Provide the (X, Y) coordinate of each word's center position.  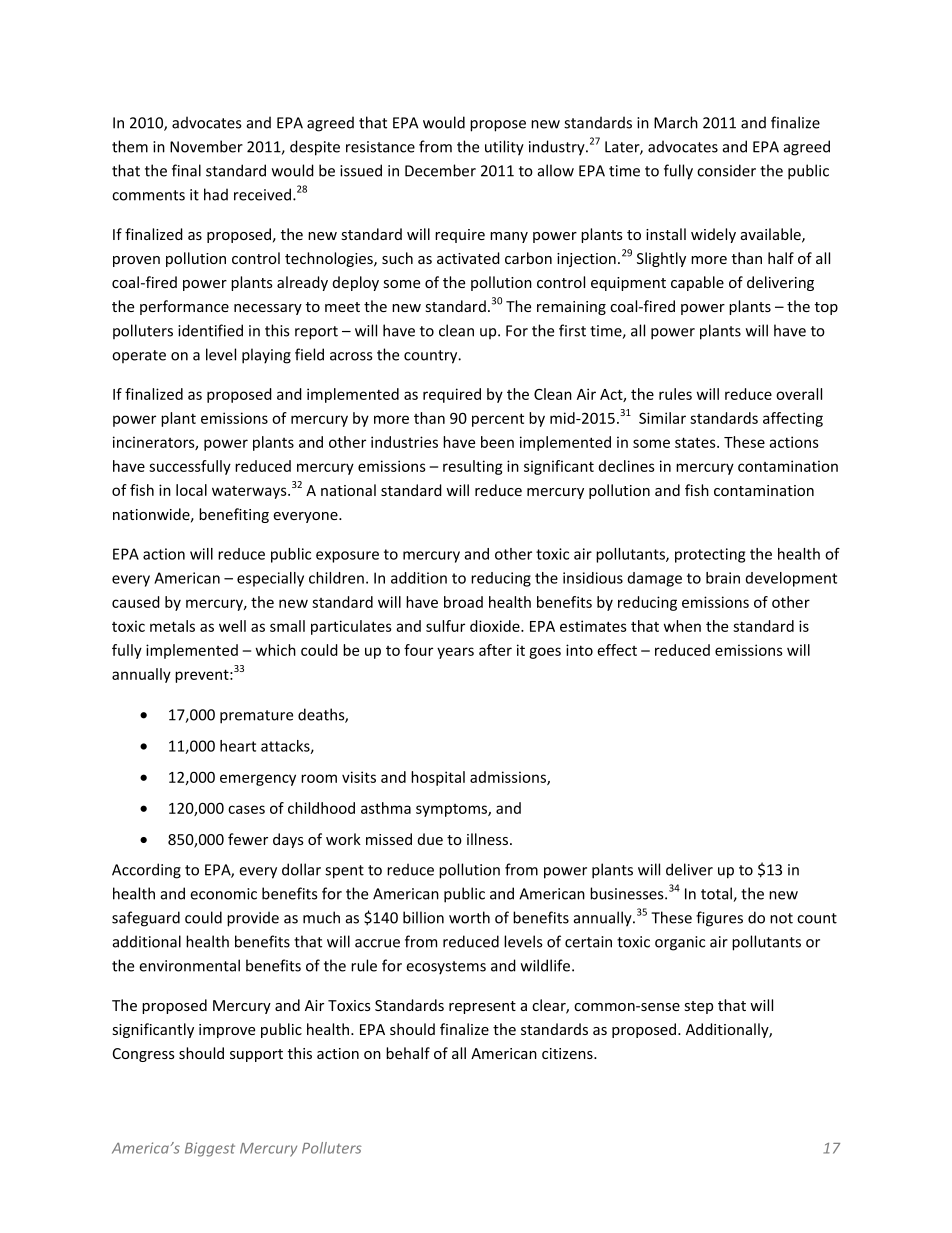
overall (799, 394)
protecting (710, 555)
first (572, 330)
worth (469, 917)
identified (210, 330)
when (682, 626)
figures (719, 919)
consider (726, 170)
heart (238, 746)
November (206, 146)
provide (253, 919)
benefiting (234, 515)
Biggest (210, 1149)
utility (504, 148)
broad (463, 602)
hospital (438, 778)
